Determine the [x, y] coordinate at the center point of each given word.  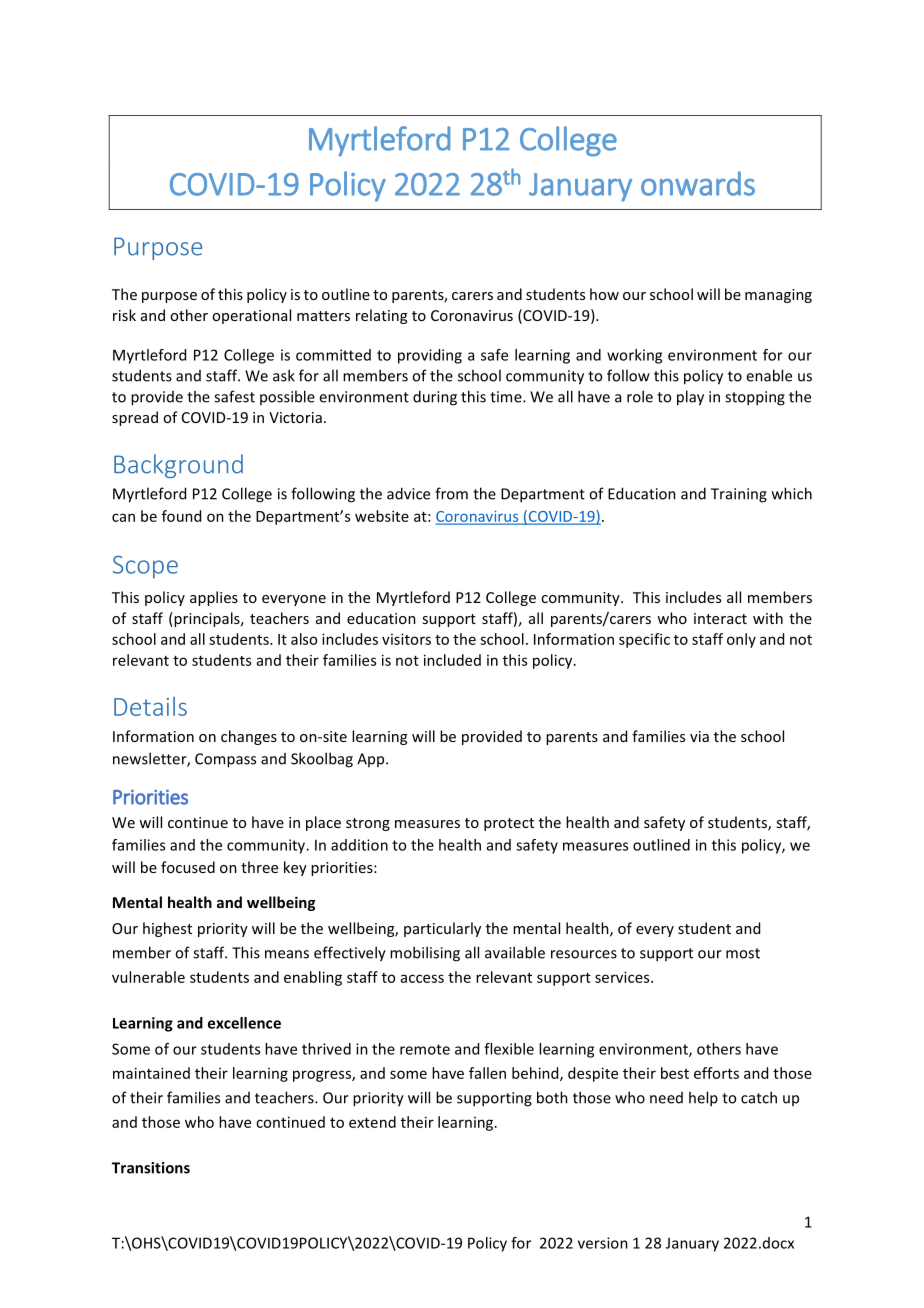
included [452, 660]
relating [381, 316]
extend [372, 1122]
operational [251, 316]
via [699, 736]
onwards [698, 183]
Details [150, 706]
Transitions [151, 1168]
